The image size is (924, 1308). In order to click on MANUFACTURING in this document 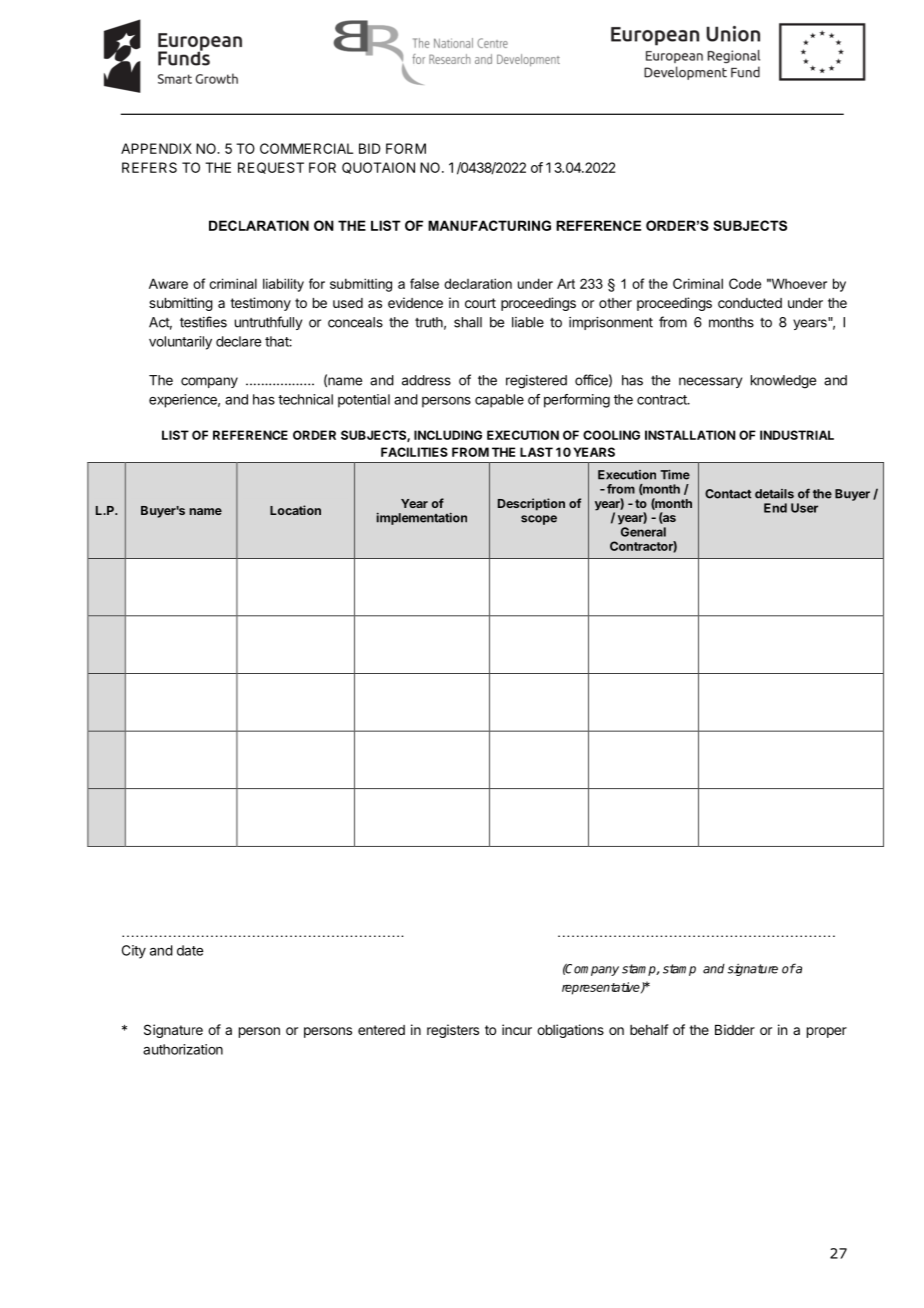, I will do `click(489, 225)`.
